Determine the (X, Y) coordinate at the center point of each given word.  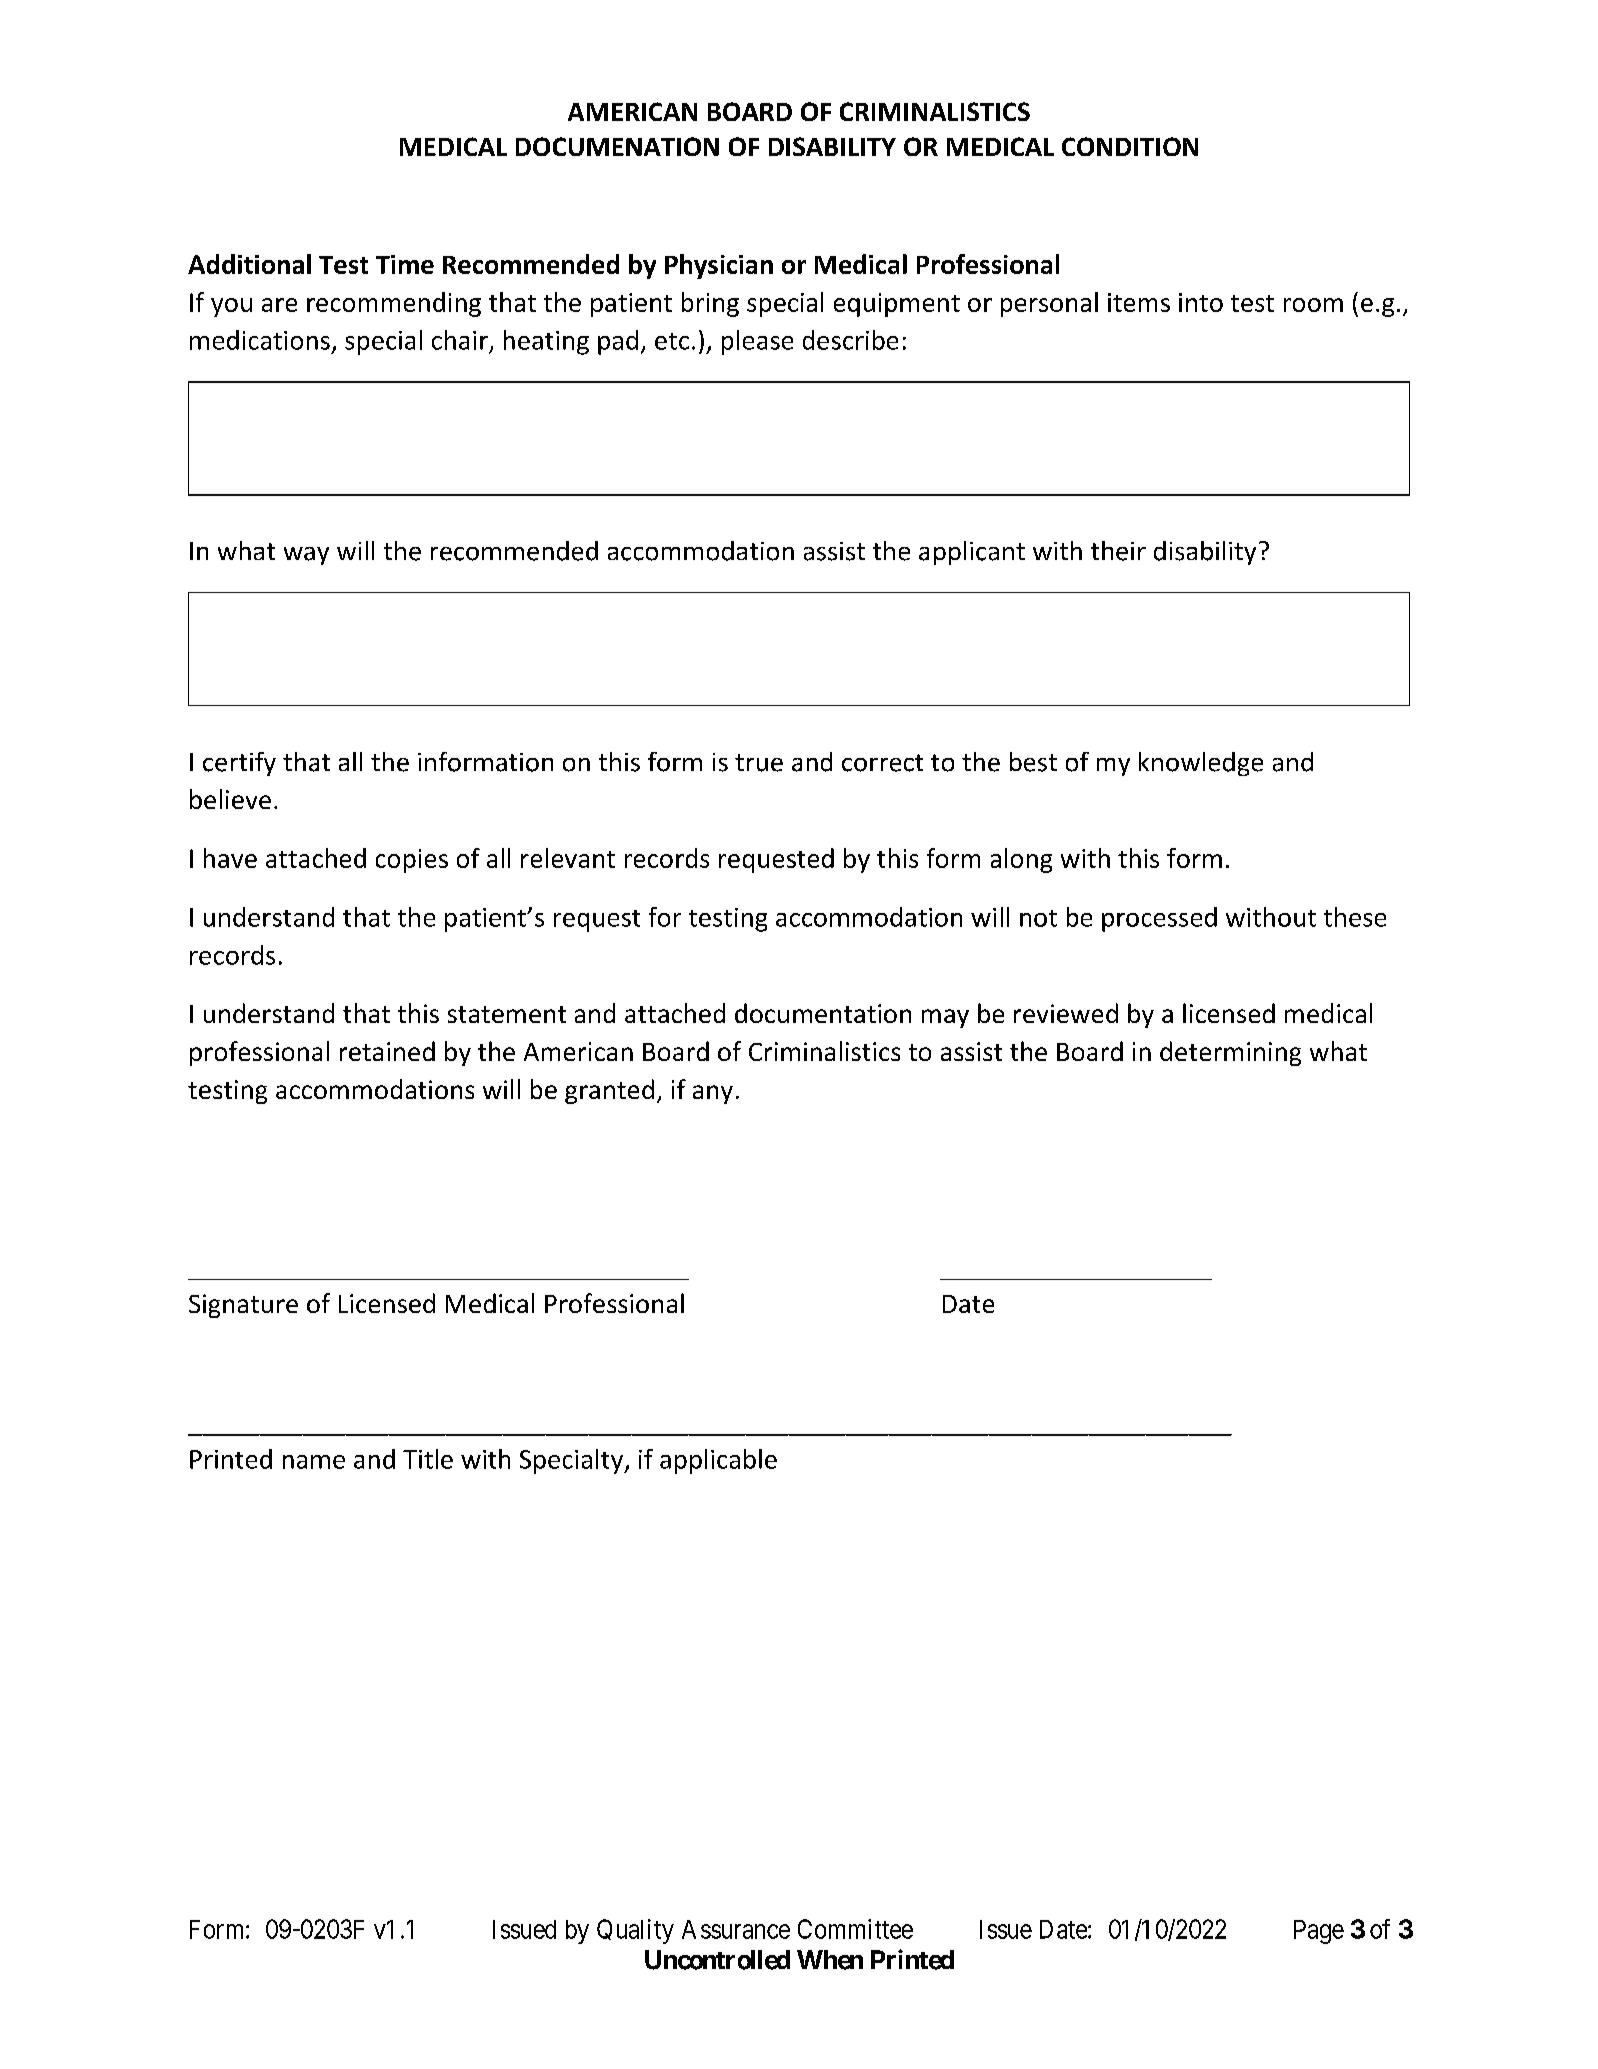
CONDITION (1130, 146)
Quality (635, 1931)
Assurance (736, 1929)
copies (412, 861)
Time (405, 264)
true (759, 763)
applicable (718, 1461)
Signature (243, 1306)
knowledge (1201, 764)
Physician (719, 266)
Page (1319, 1932)
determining (1230, 1053)
